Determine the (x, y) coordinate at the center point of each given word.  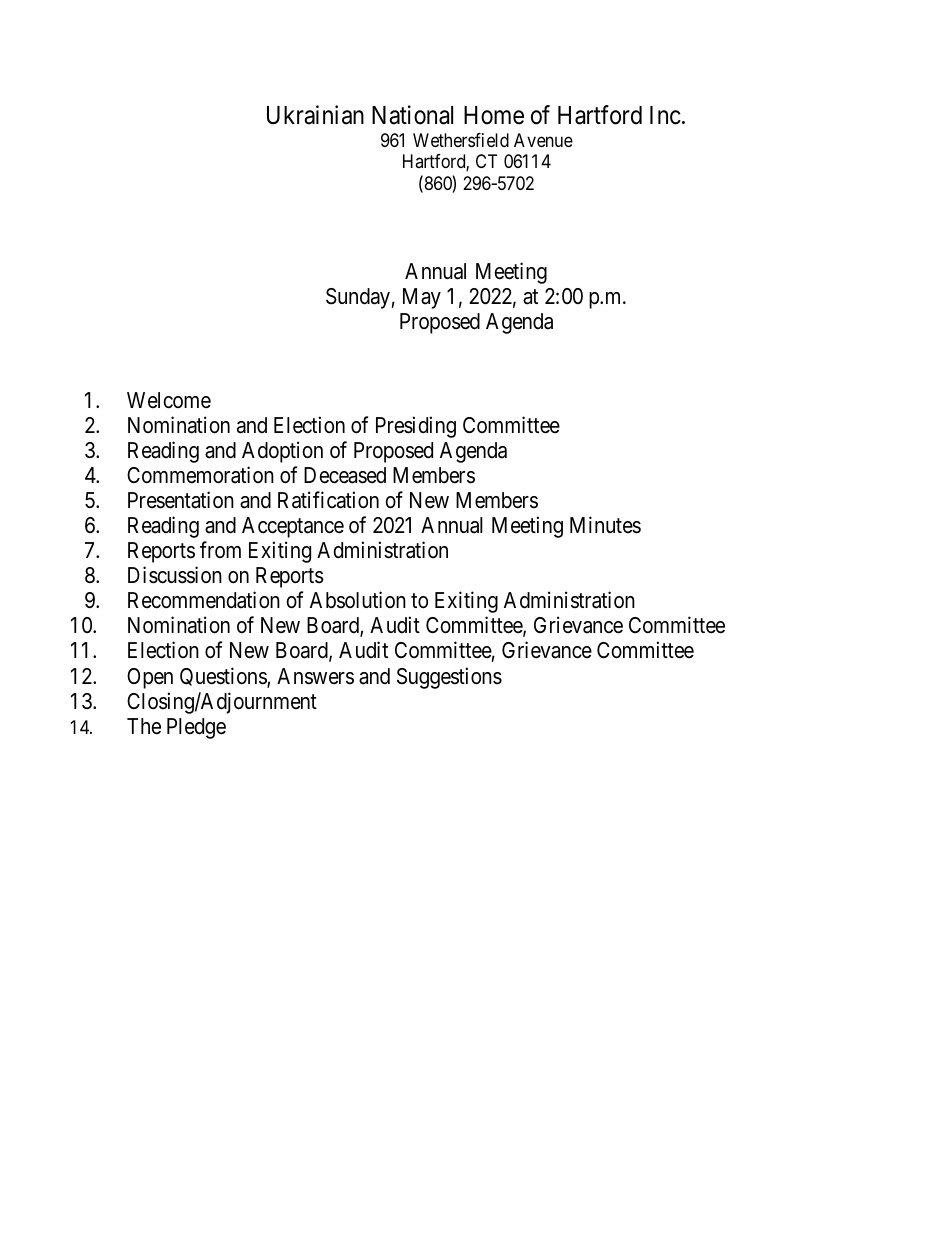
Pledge (196, 728)
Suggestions (449, 678)
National (412, 115)
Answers (315, 676)
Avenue (543, 140)
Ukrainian (315, 115)
